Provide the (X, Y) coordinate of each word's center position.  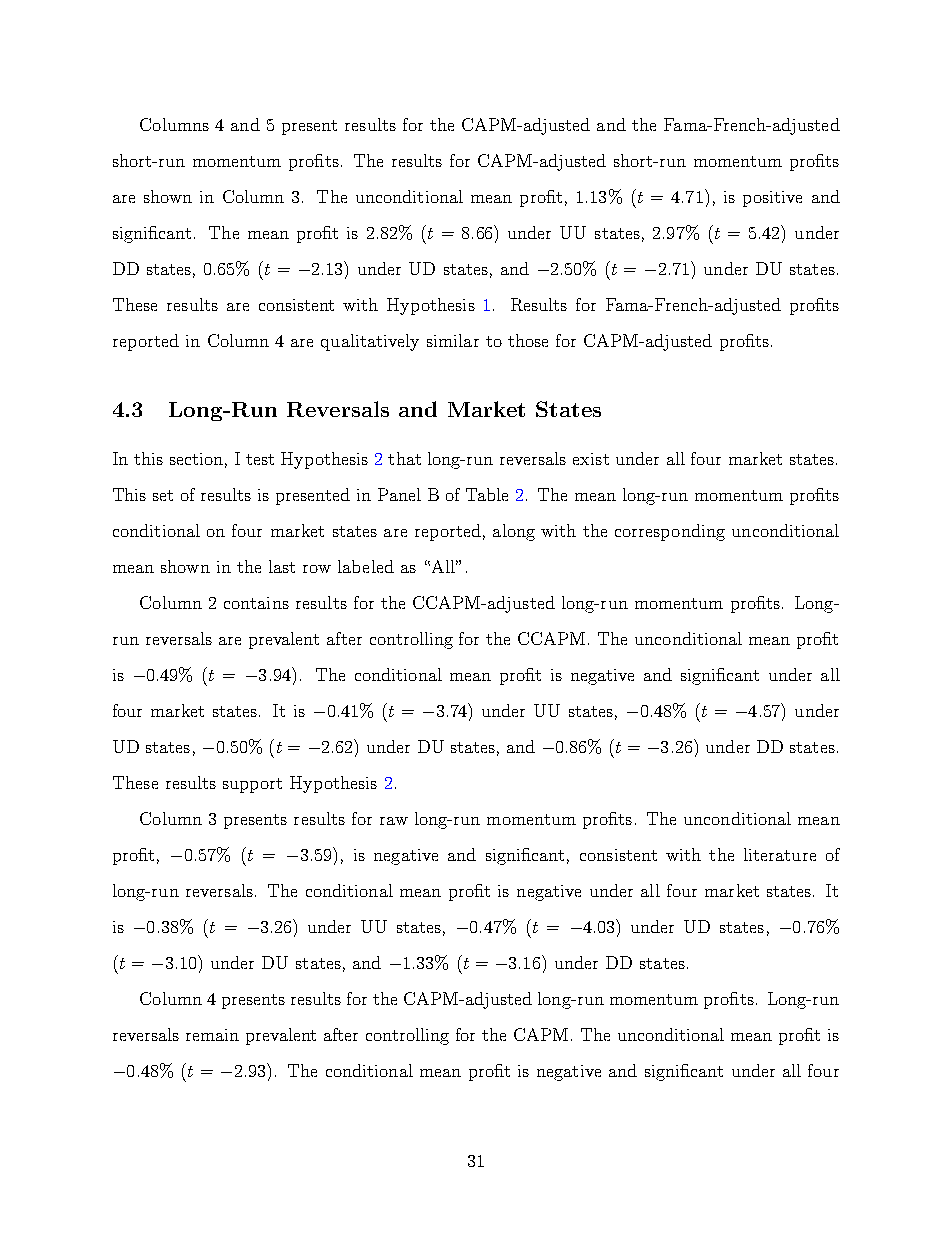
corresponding (670, 532)
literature (780, 854)
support (252, 785)
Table (487, 494)
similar (453, 340)
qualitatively (370, 342)
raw (394, 821)
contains (256, 603)
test (260, 459)
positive (772, 199)
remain (212, 1035)
